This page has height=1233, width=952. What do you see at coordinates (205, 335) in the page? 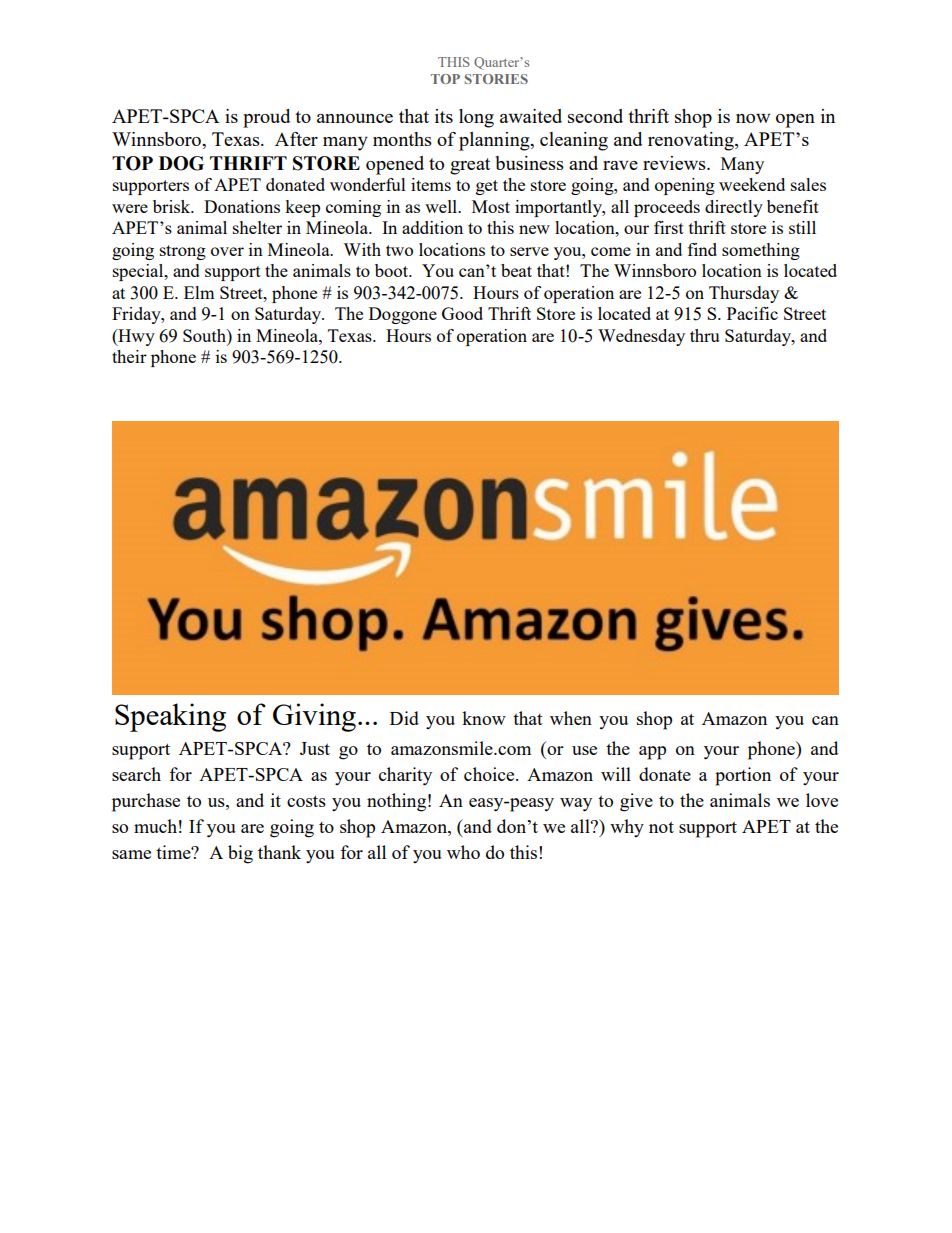
I see `South` at bounding box center [205, 335].
